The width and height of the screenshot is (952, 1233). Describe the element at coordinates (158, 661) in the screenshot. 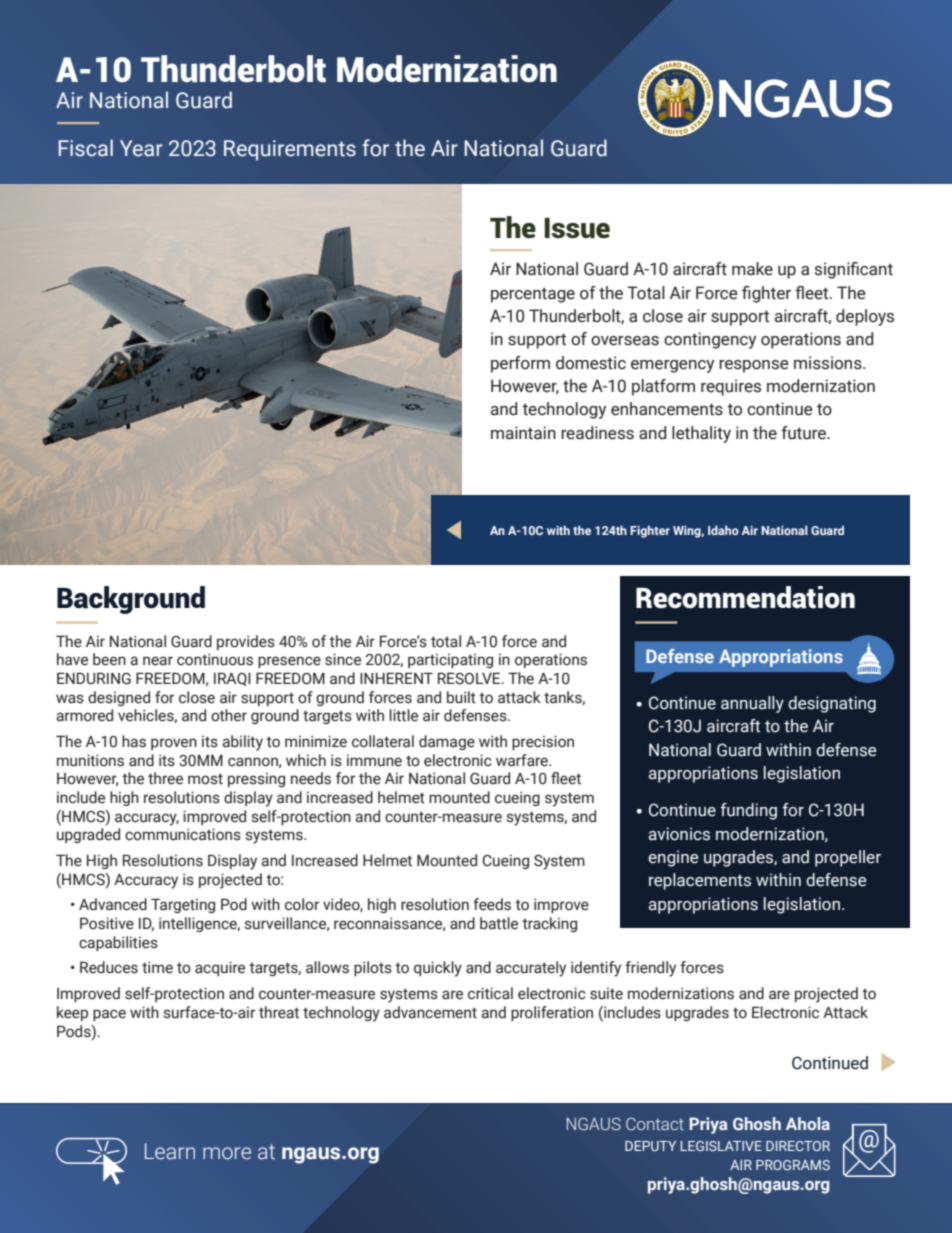

I see `near` at that location.
